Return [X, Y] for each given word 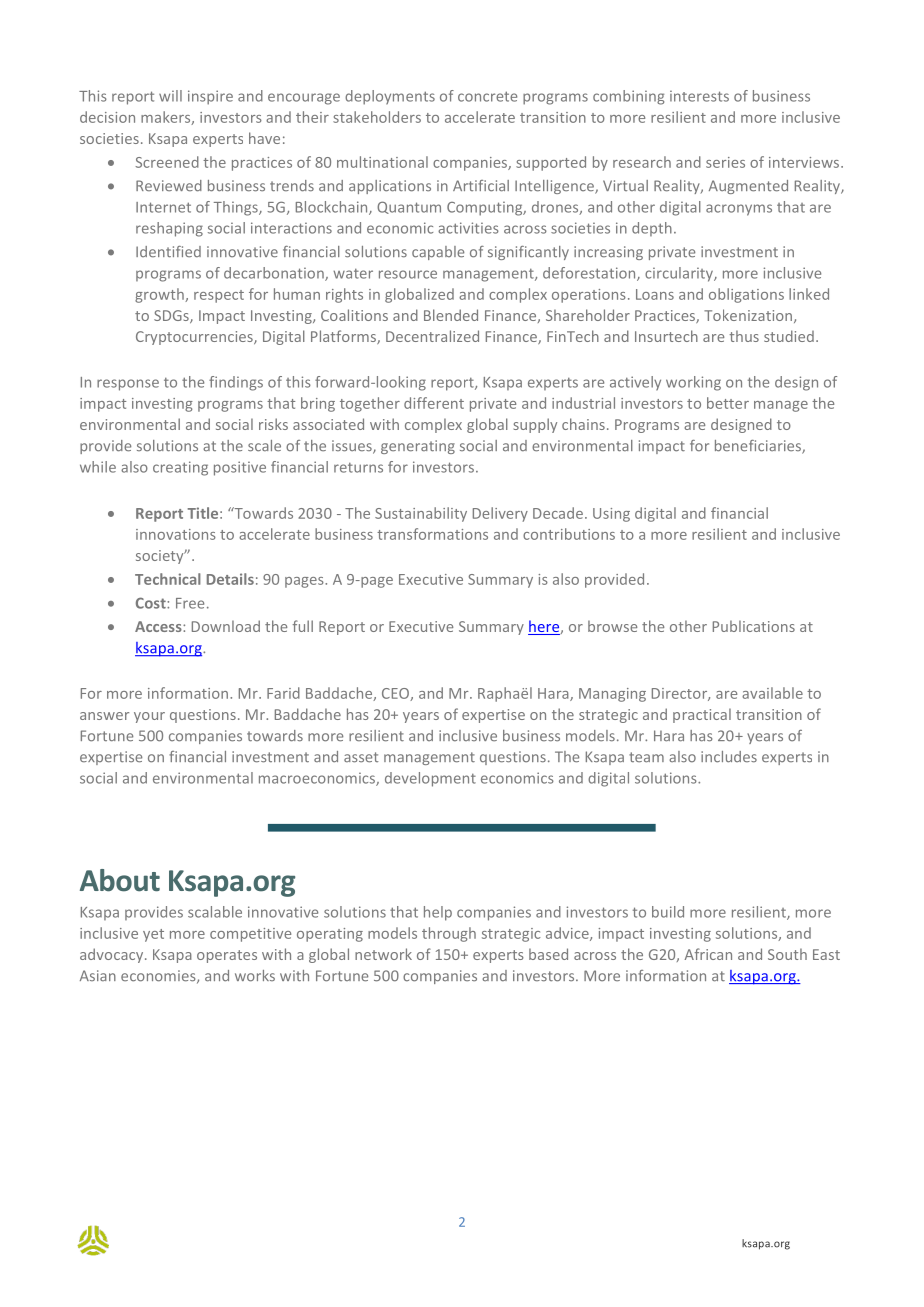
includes [729, 757]
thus [744, 336]
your [149, 717]
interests [699, 96]
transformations [432, 534]
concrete [487, 96]
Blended [451, 315]
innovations [176, 534]
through [449, 934]
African [708, 954]
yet [153, 935]
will [170, 96]
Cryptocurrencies [195, 338]
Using [611, 515]
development [430, 779]
